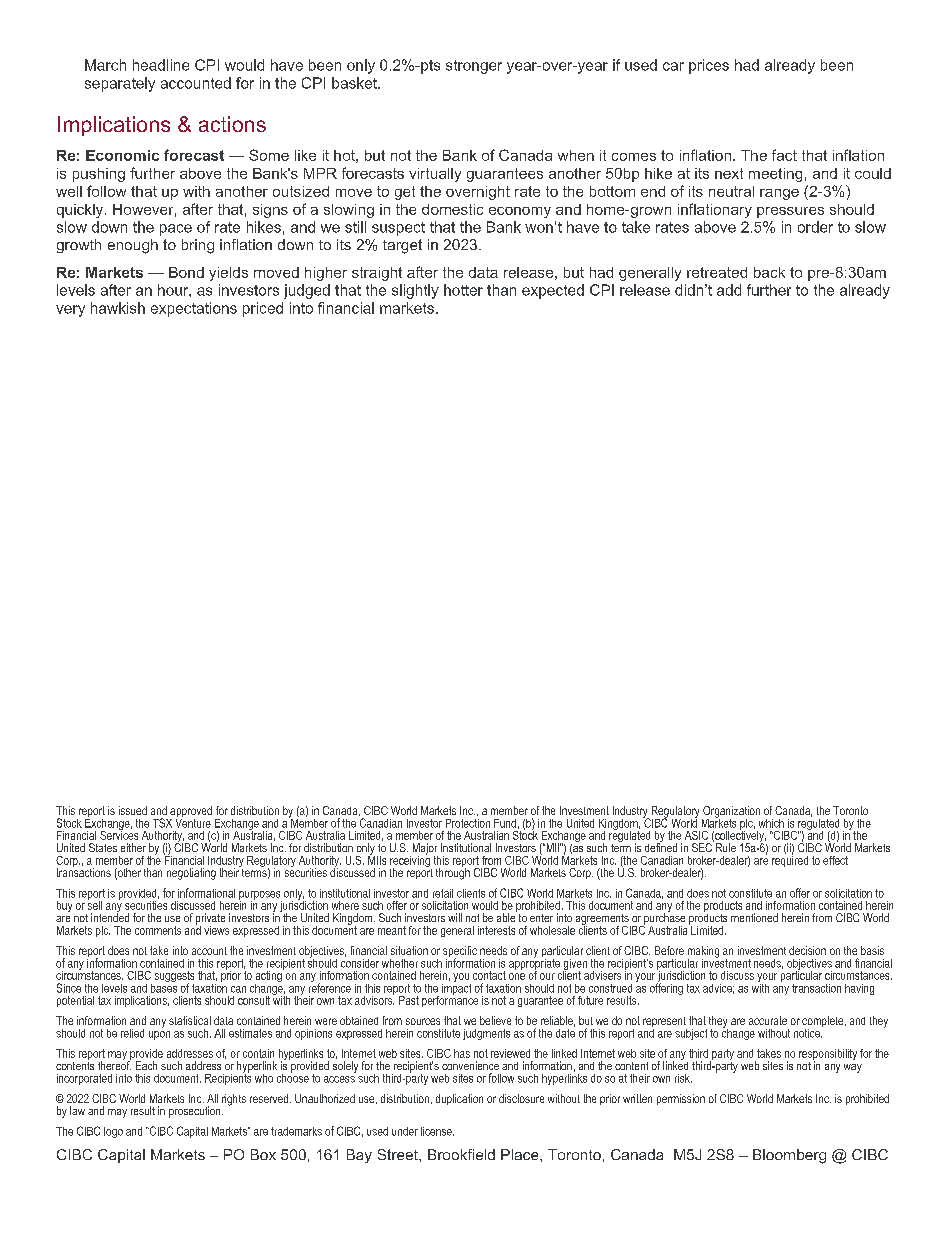  Describe the element at coordinates (468, 823) in the document. I see `Protection` at that location.
